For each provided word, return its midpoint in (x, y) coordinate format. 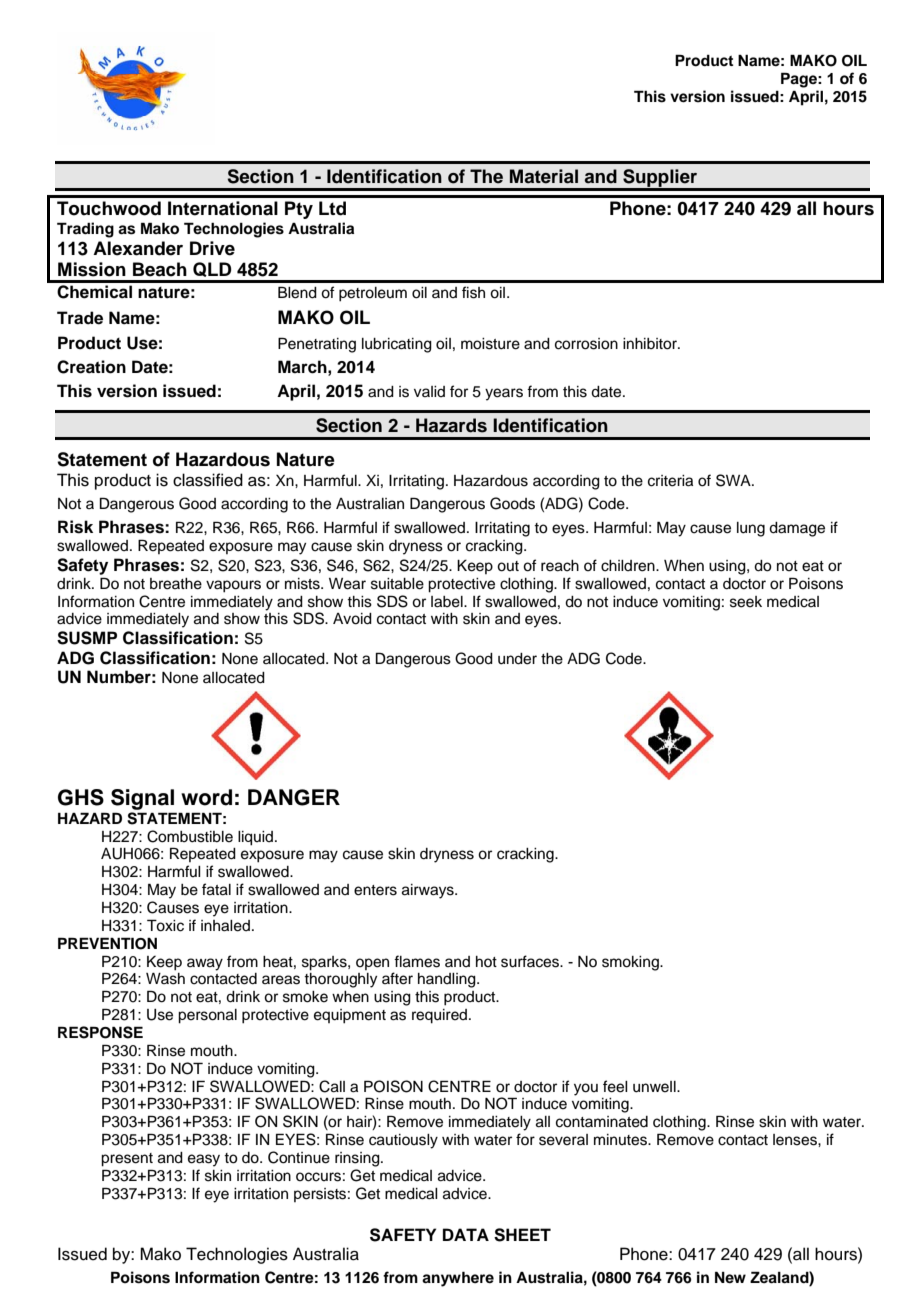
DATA (466, 1234)
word (206, 797)
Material (544, 176)
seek (746, 602)
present (127, 1160)
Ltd (332, 208)
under (517, 659)
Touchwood (109, 208)
